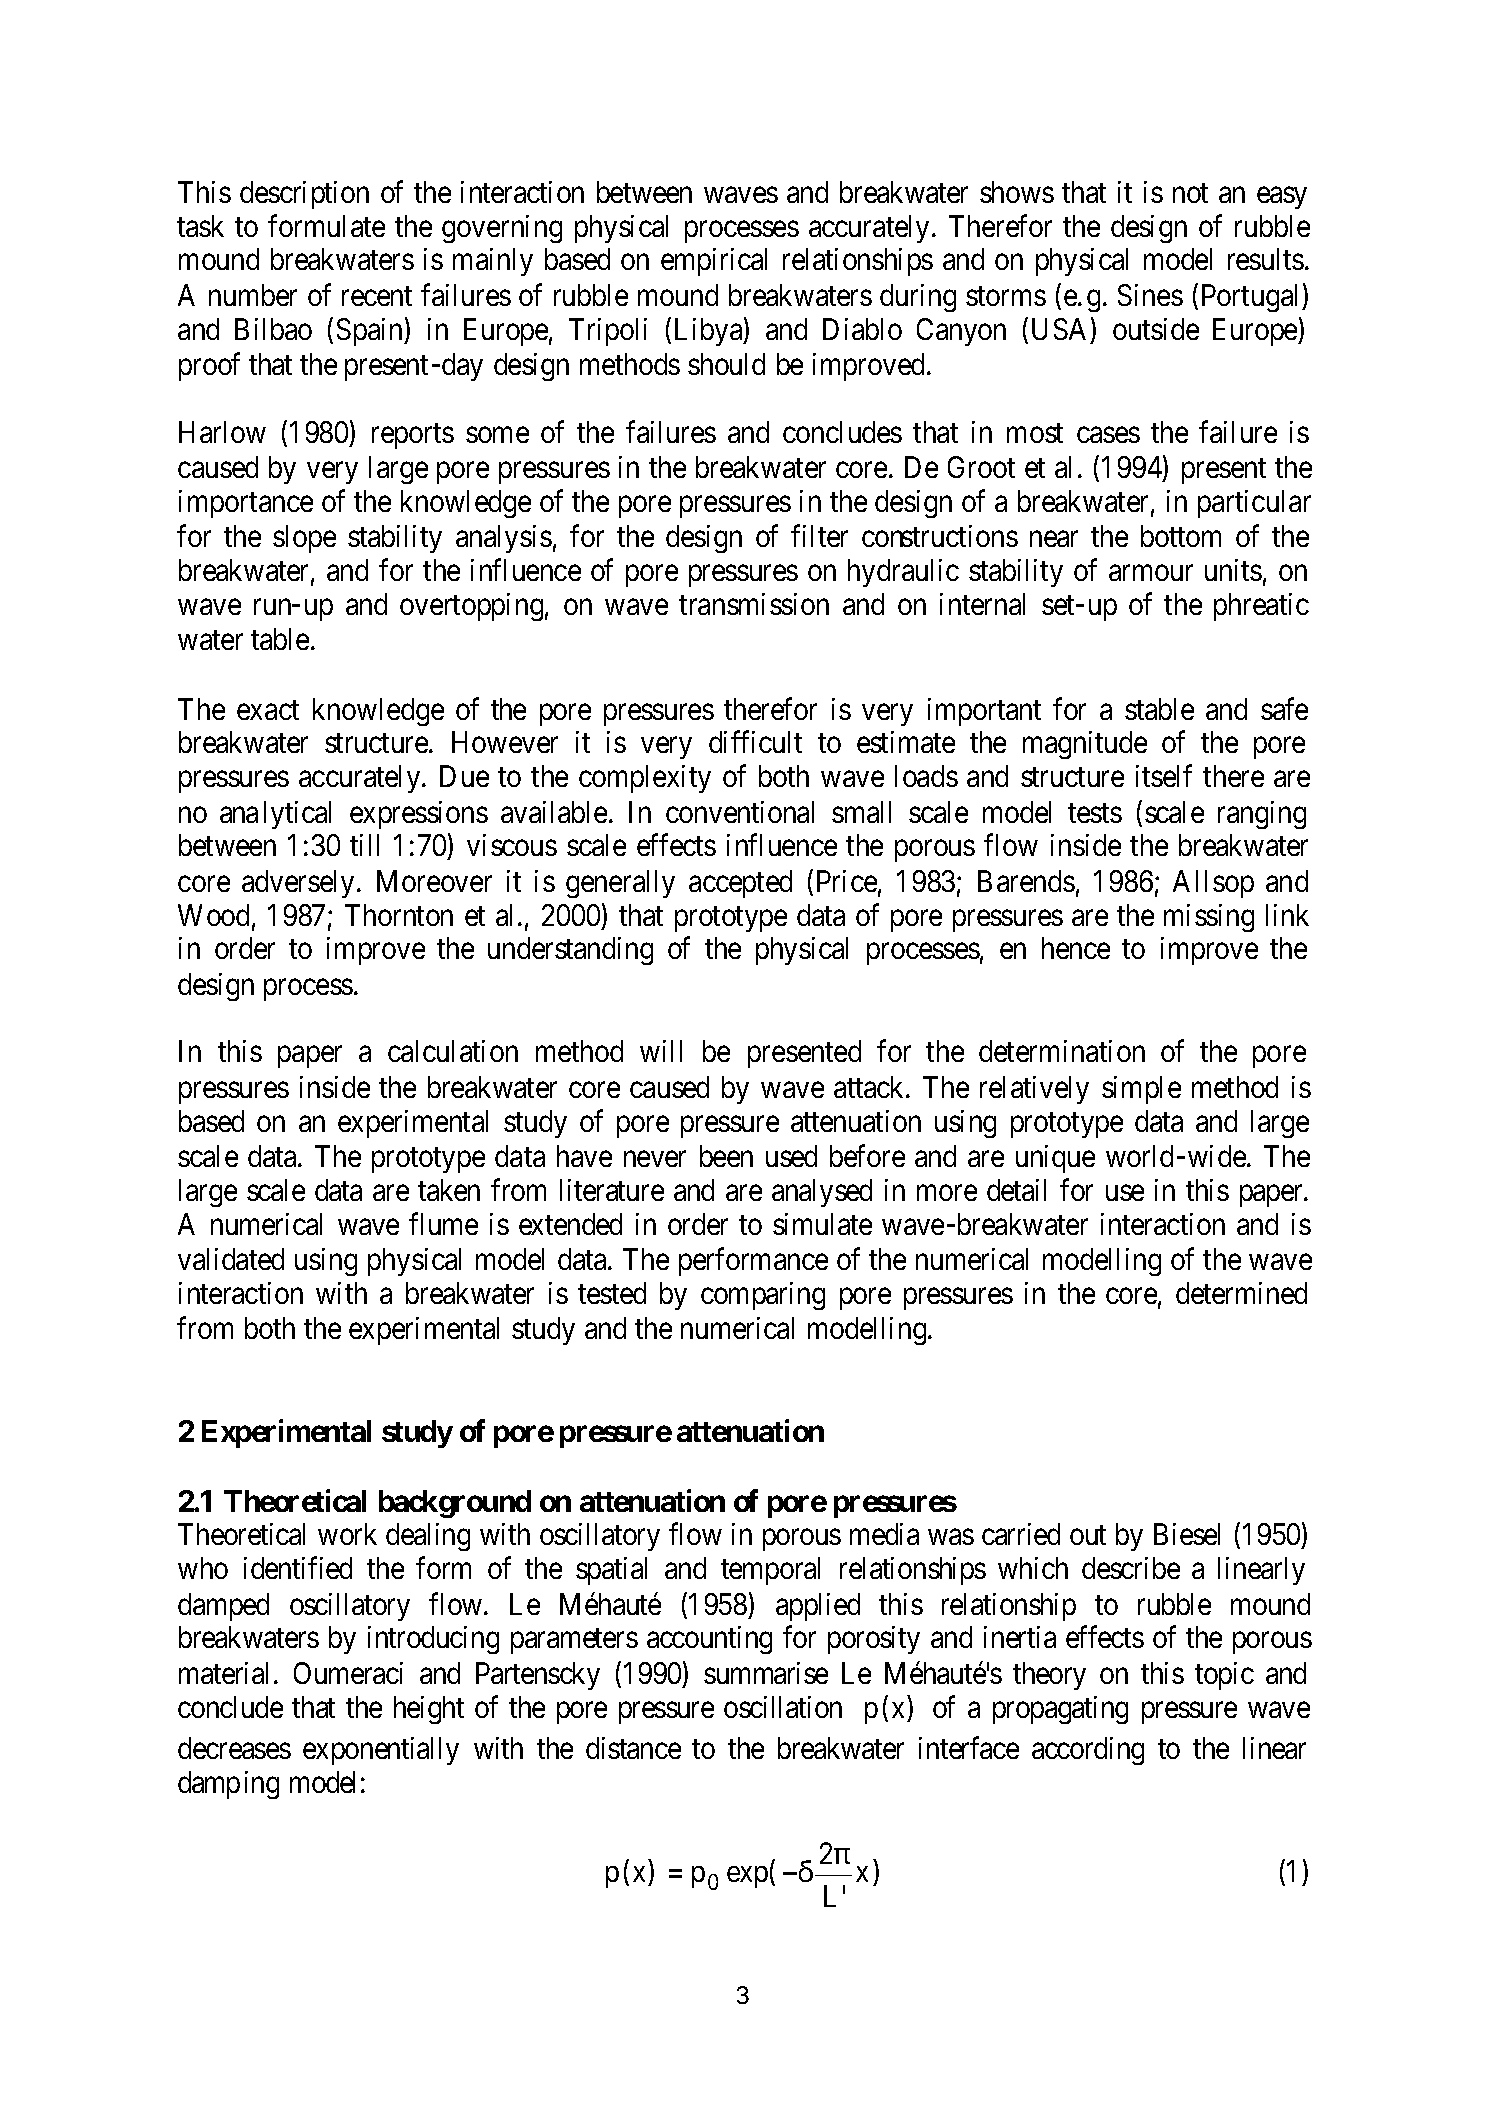  What do you see at coordinates (783, 1707) in the screenshot?
I see `oscillation` at bounding box center [783, 1707].
